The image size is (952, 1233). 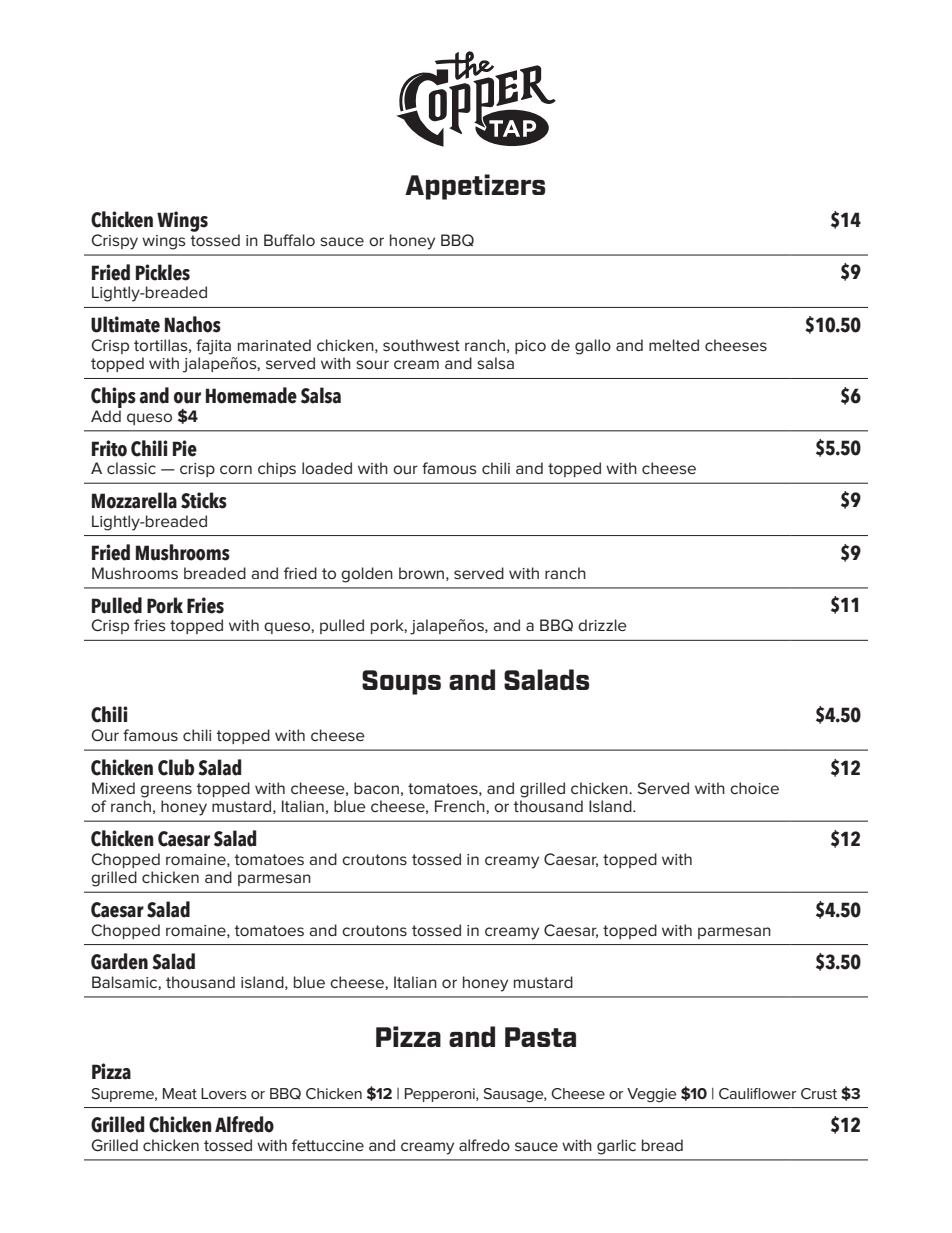 What do you see at coordinates (166, 791) in the image?
I see `greens` at bounding box center [166, 791].
